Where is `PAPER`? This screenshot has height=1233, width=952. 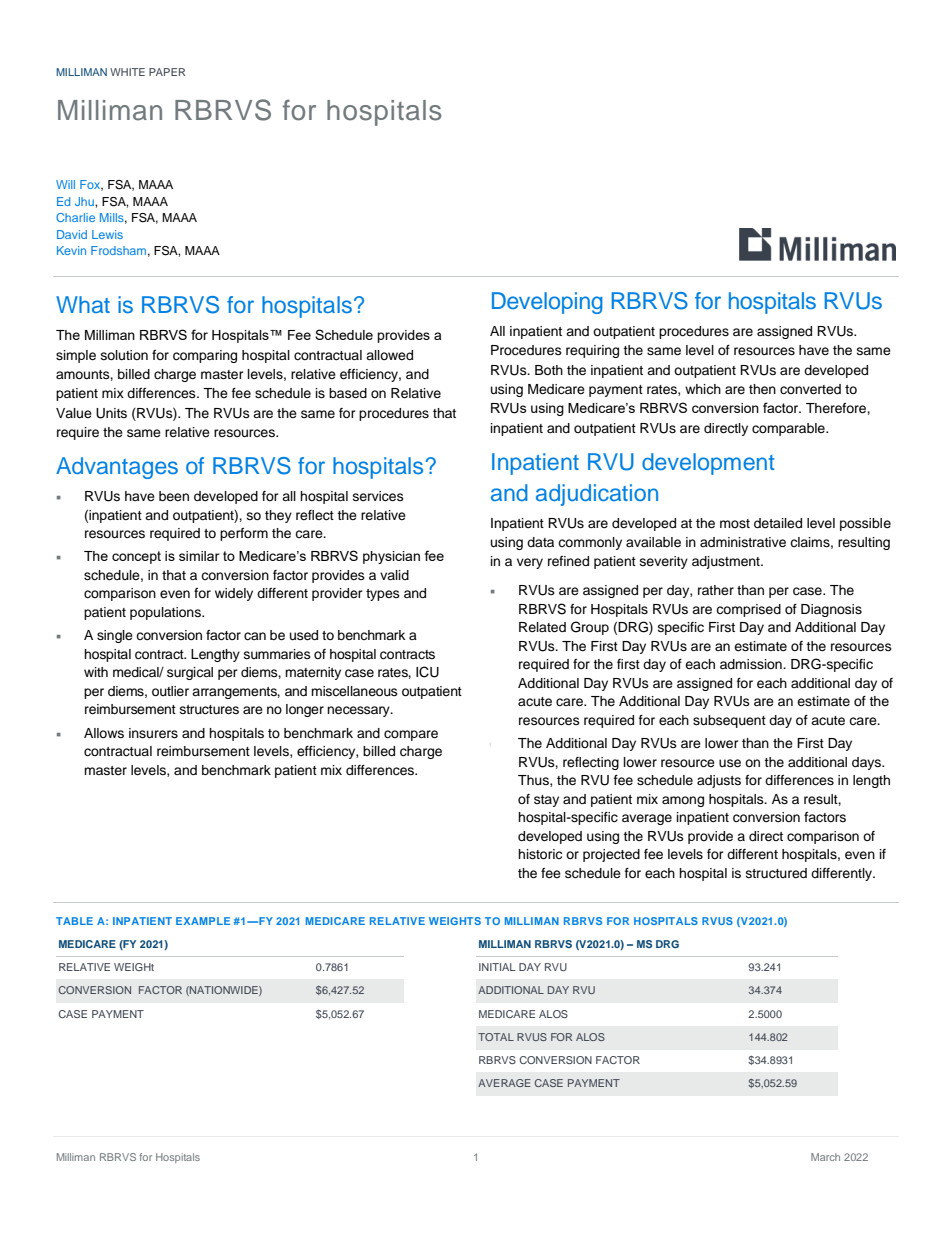 PAPER is located at coordinates (167, 72).
